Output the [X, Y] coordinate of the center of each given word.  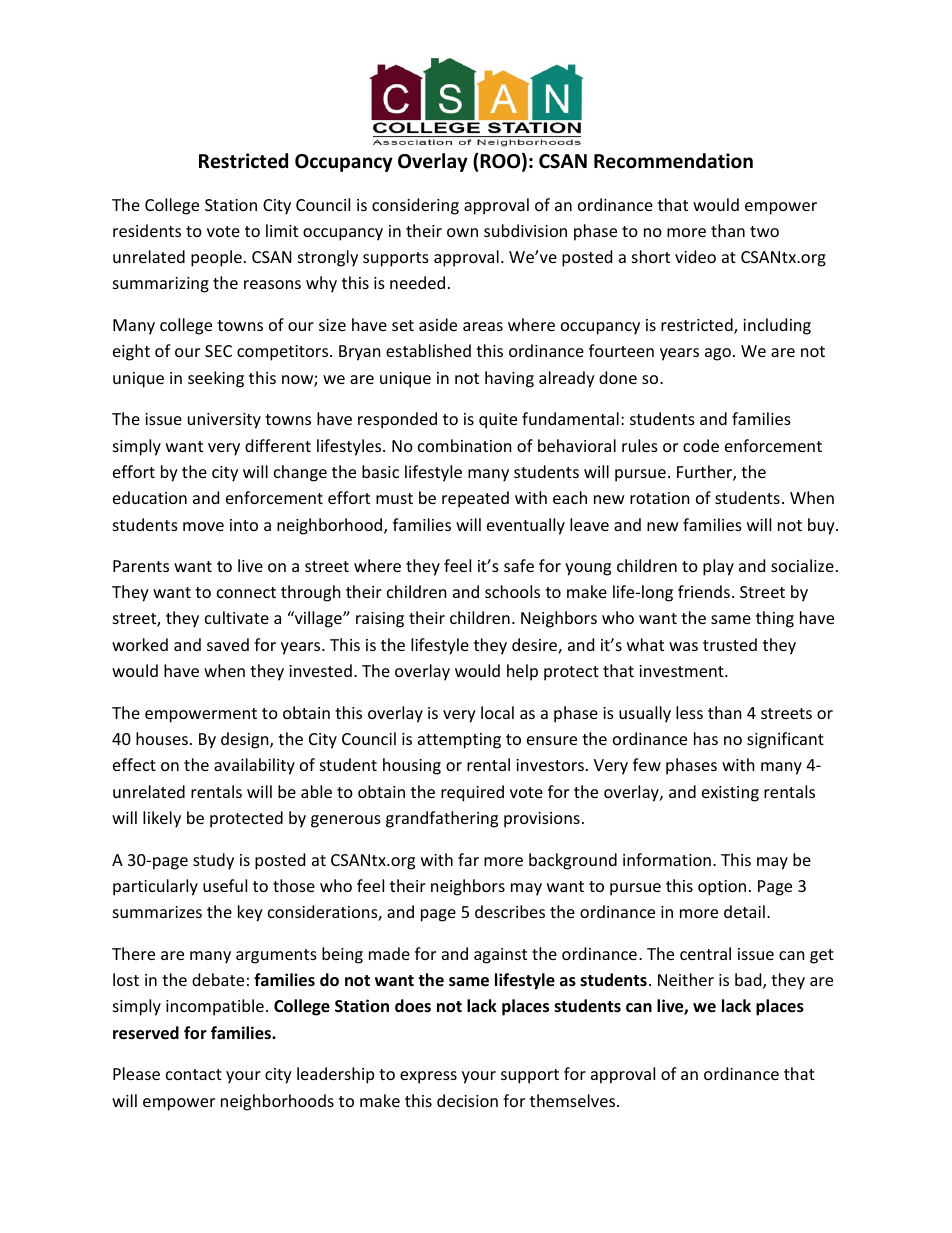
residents [147, 230]
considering [415, 206]
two [764, 231]
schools [512, 591]
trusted [730, 644]
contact [194, 1074]
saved [228, 644]
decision [467, 1100]
